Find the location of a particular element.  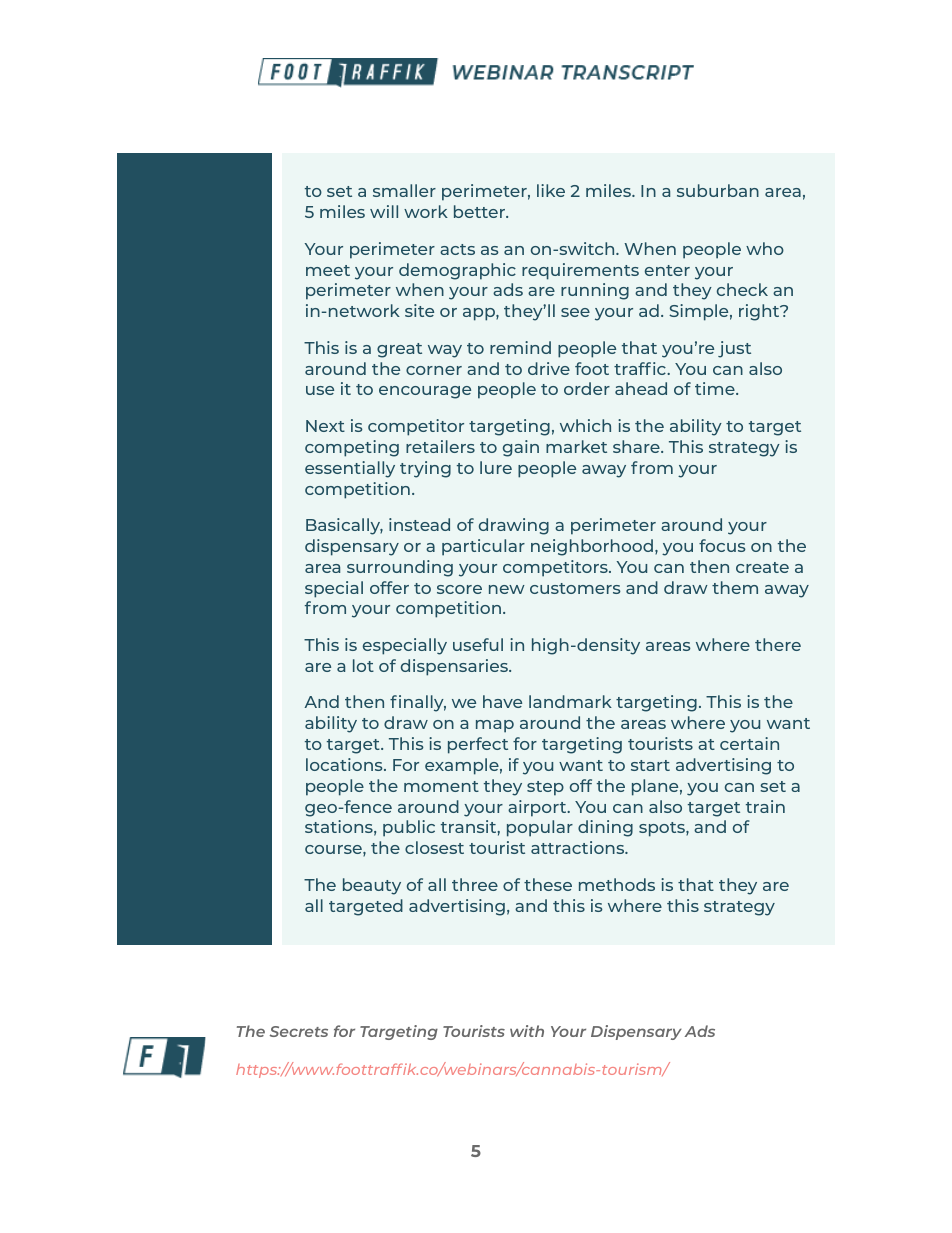

with is located at coordinates (527, 1031).
